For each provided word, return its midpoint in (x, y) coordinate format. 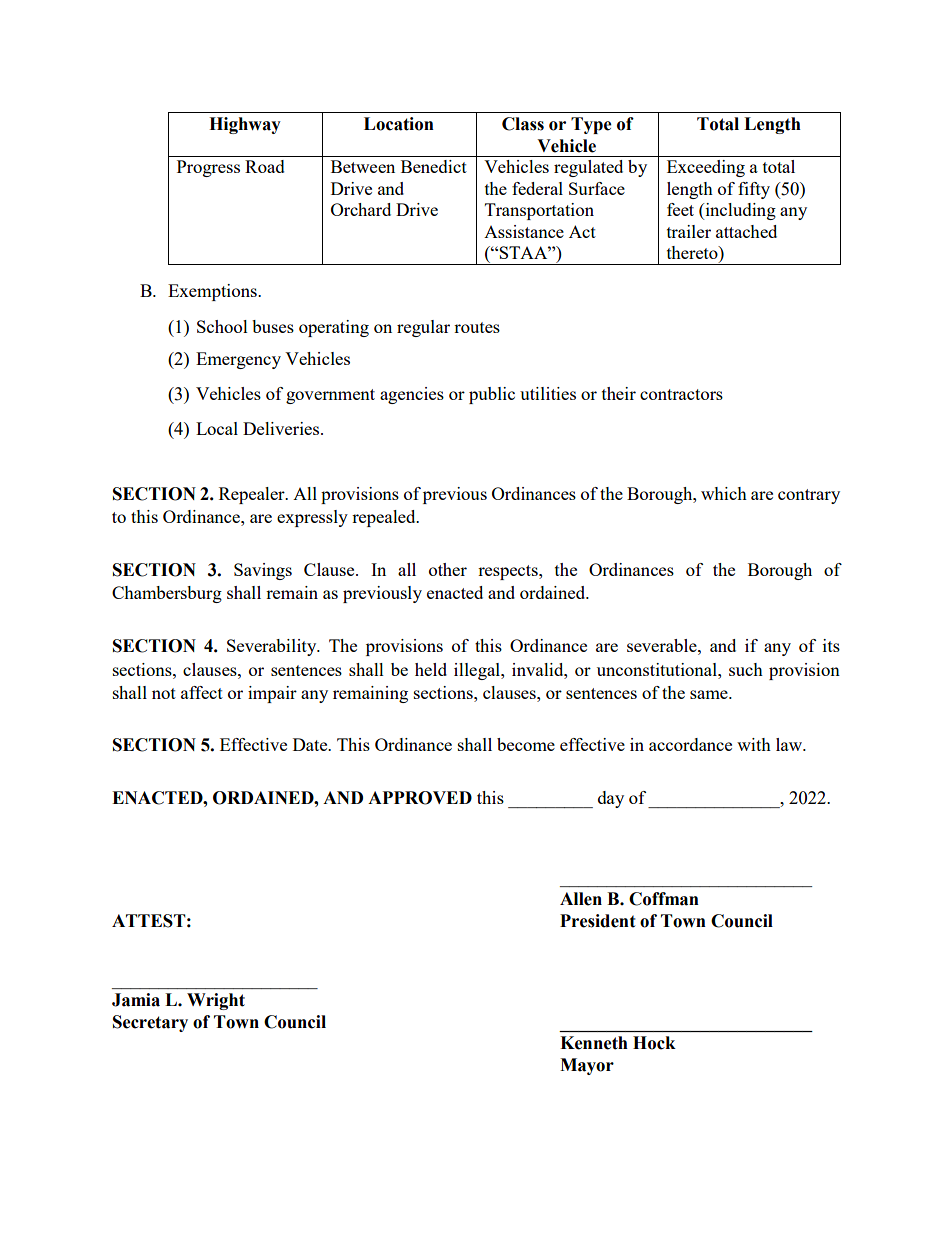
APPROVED (420, 798)
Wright (216, 1001)
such (746, 669)
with (754, 744)
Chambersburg (167, 594)
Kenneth (594, 1043)
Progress (208, 168)
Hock (654, 1043)
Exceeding (706, 168)
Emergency (238, 360)
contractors (681, 394)
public (492, 395)
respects (509, 572)
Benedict (434, 166)
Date (311, 744)
